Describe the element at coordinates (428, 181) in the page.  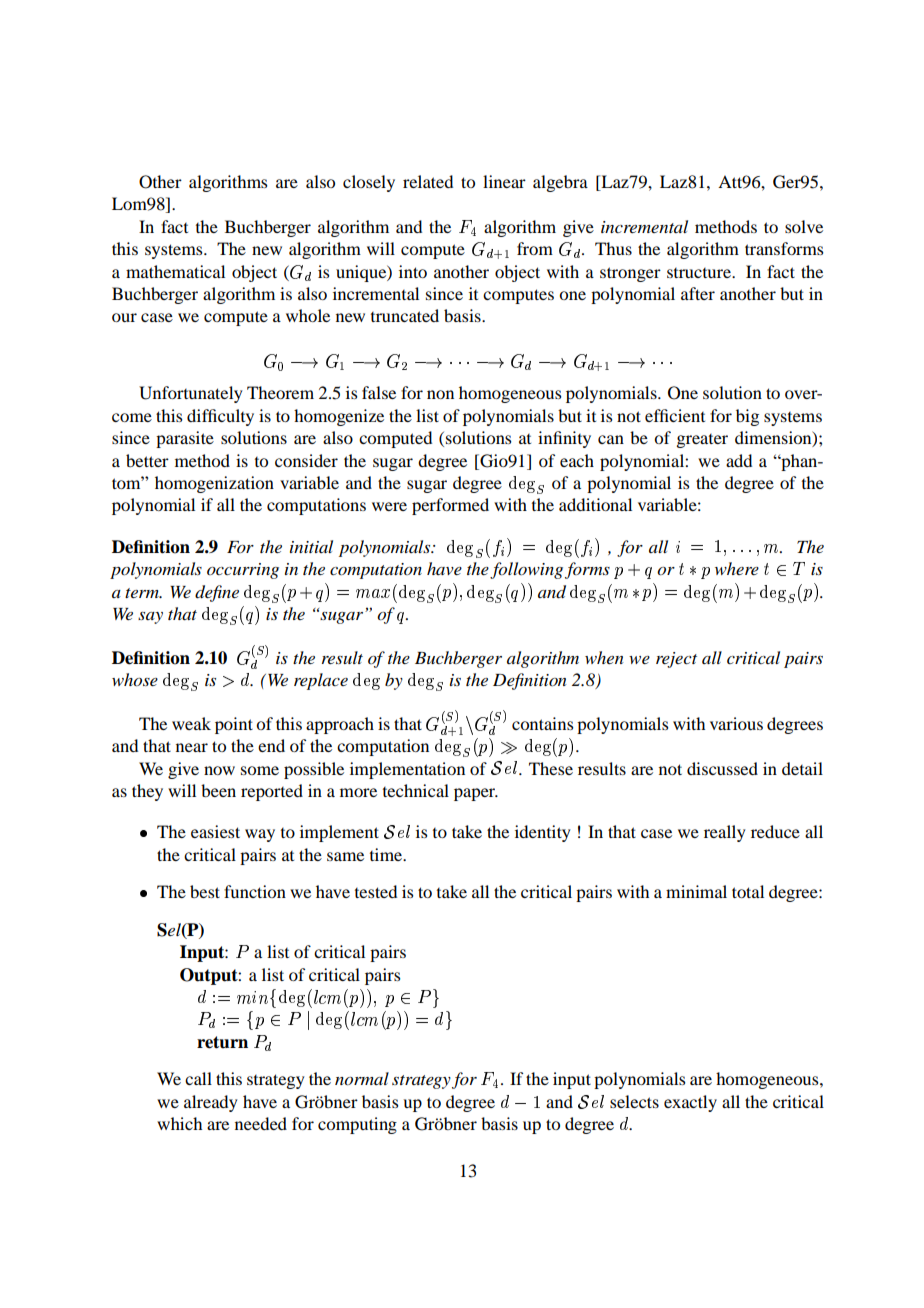
I see `related` at that location.
